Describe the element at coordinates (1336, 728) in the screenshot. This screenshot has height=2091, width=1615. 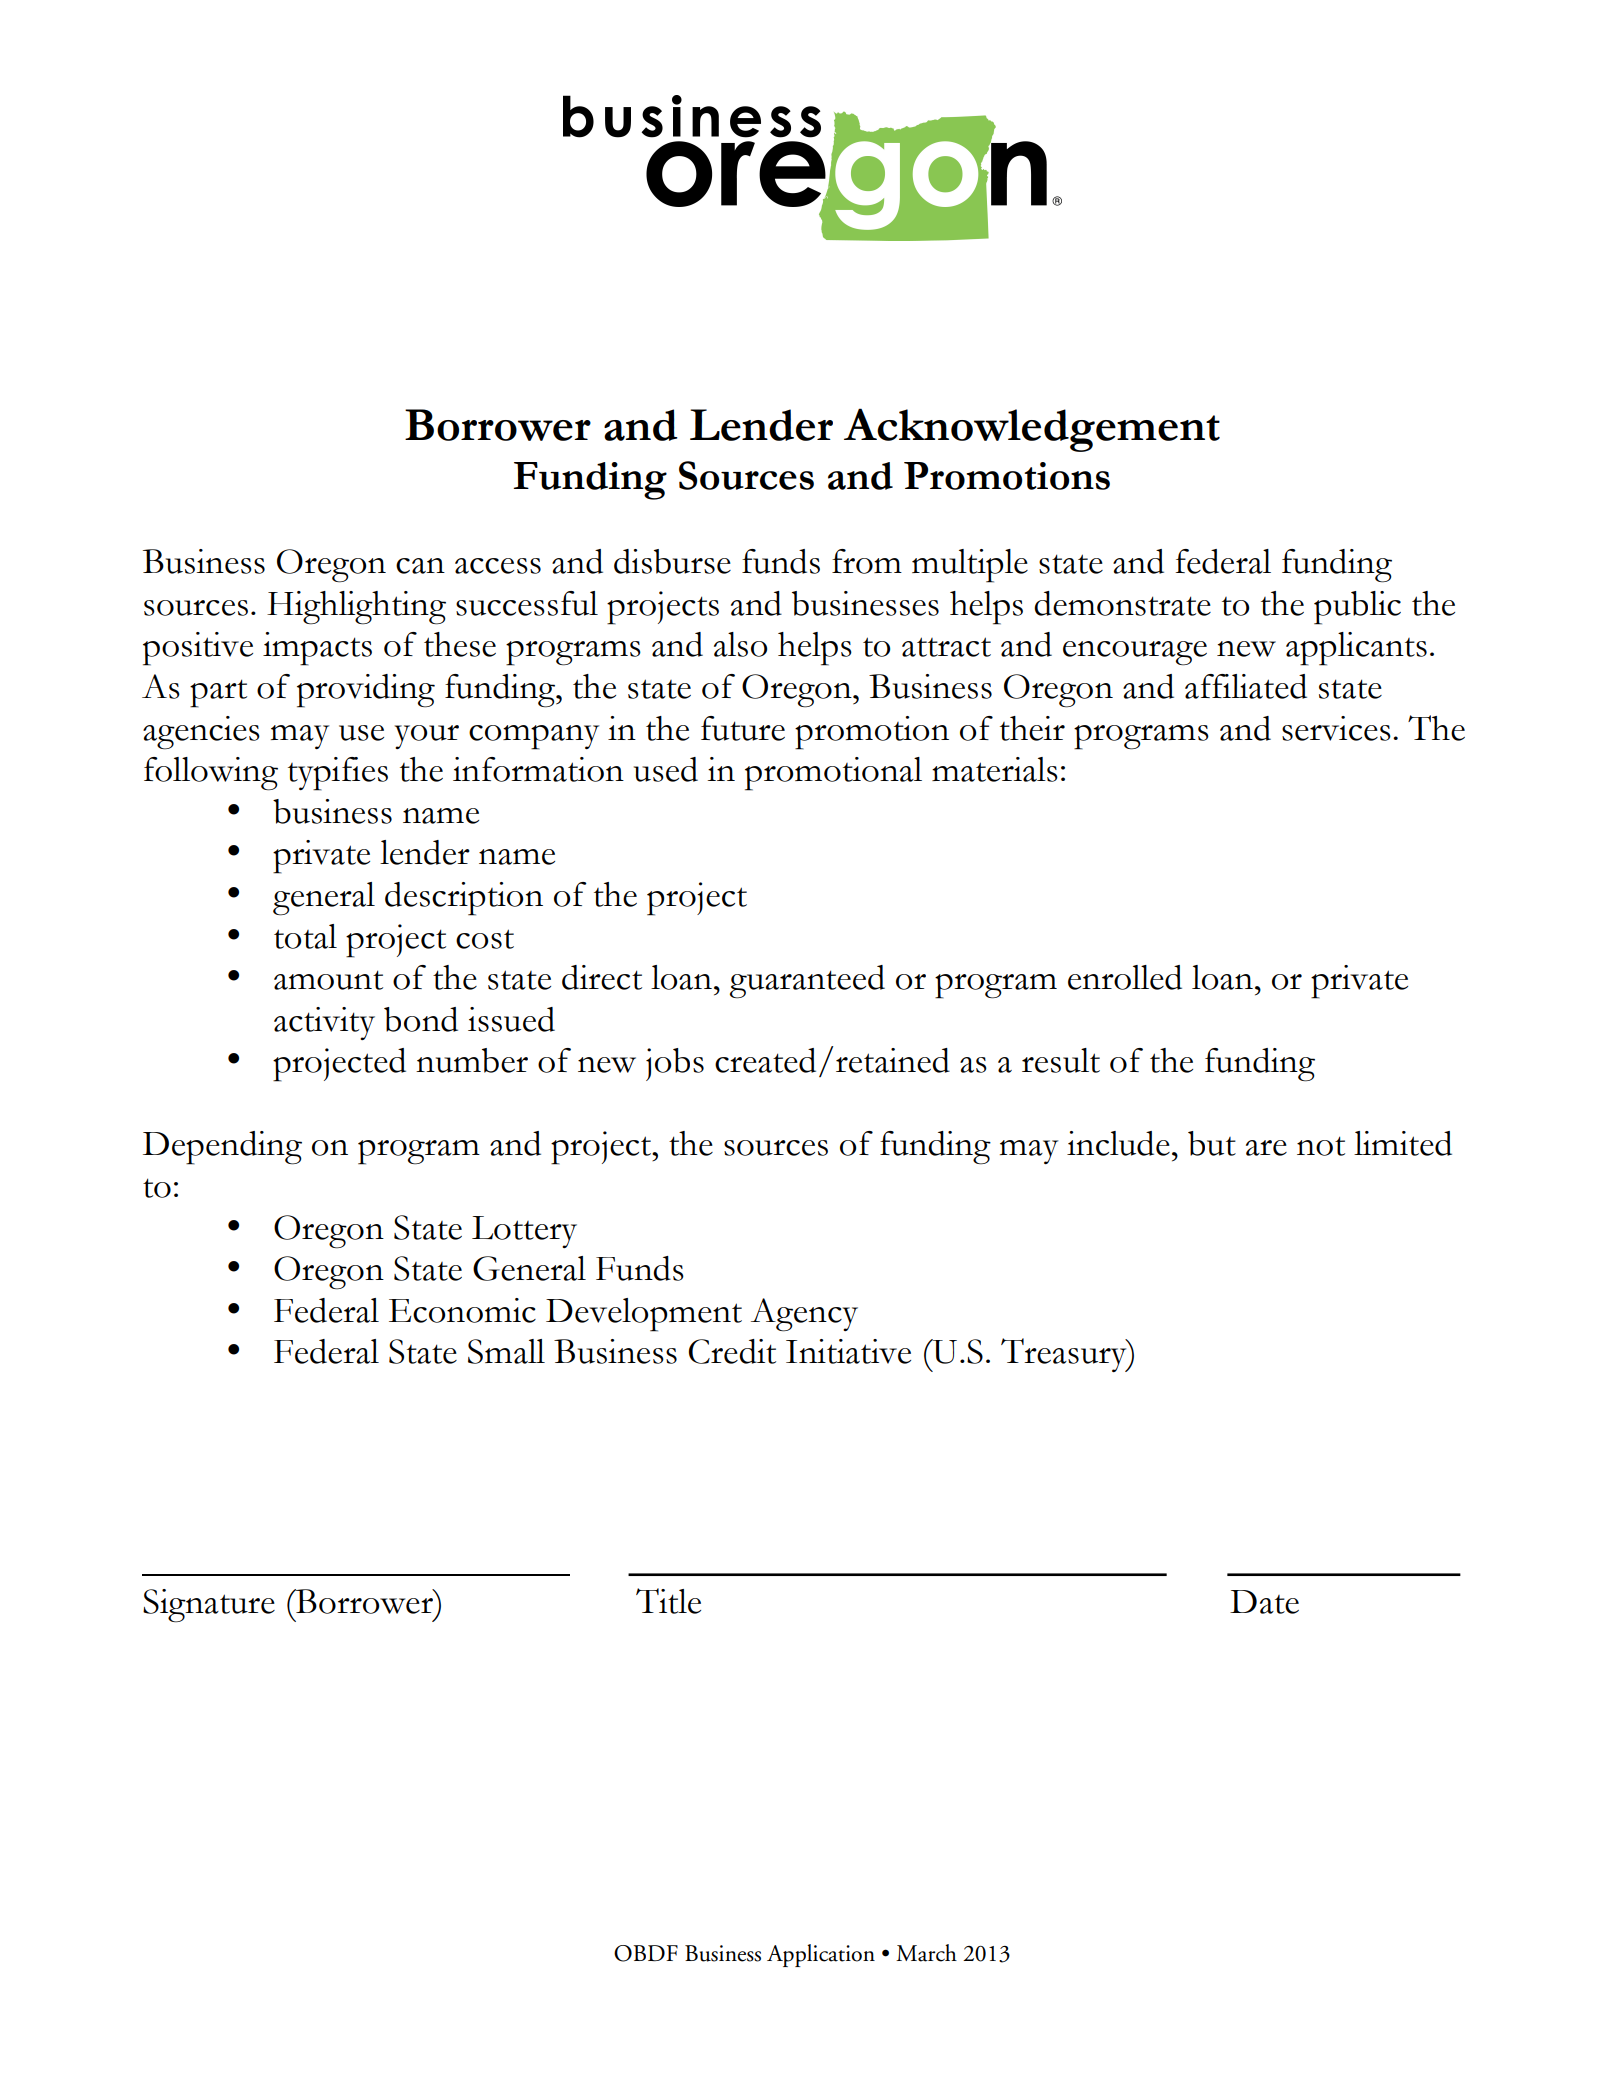
I see `services` at that location.
